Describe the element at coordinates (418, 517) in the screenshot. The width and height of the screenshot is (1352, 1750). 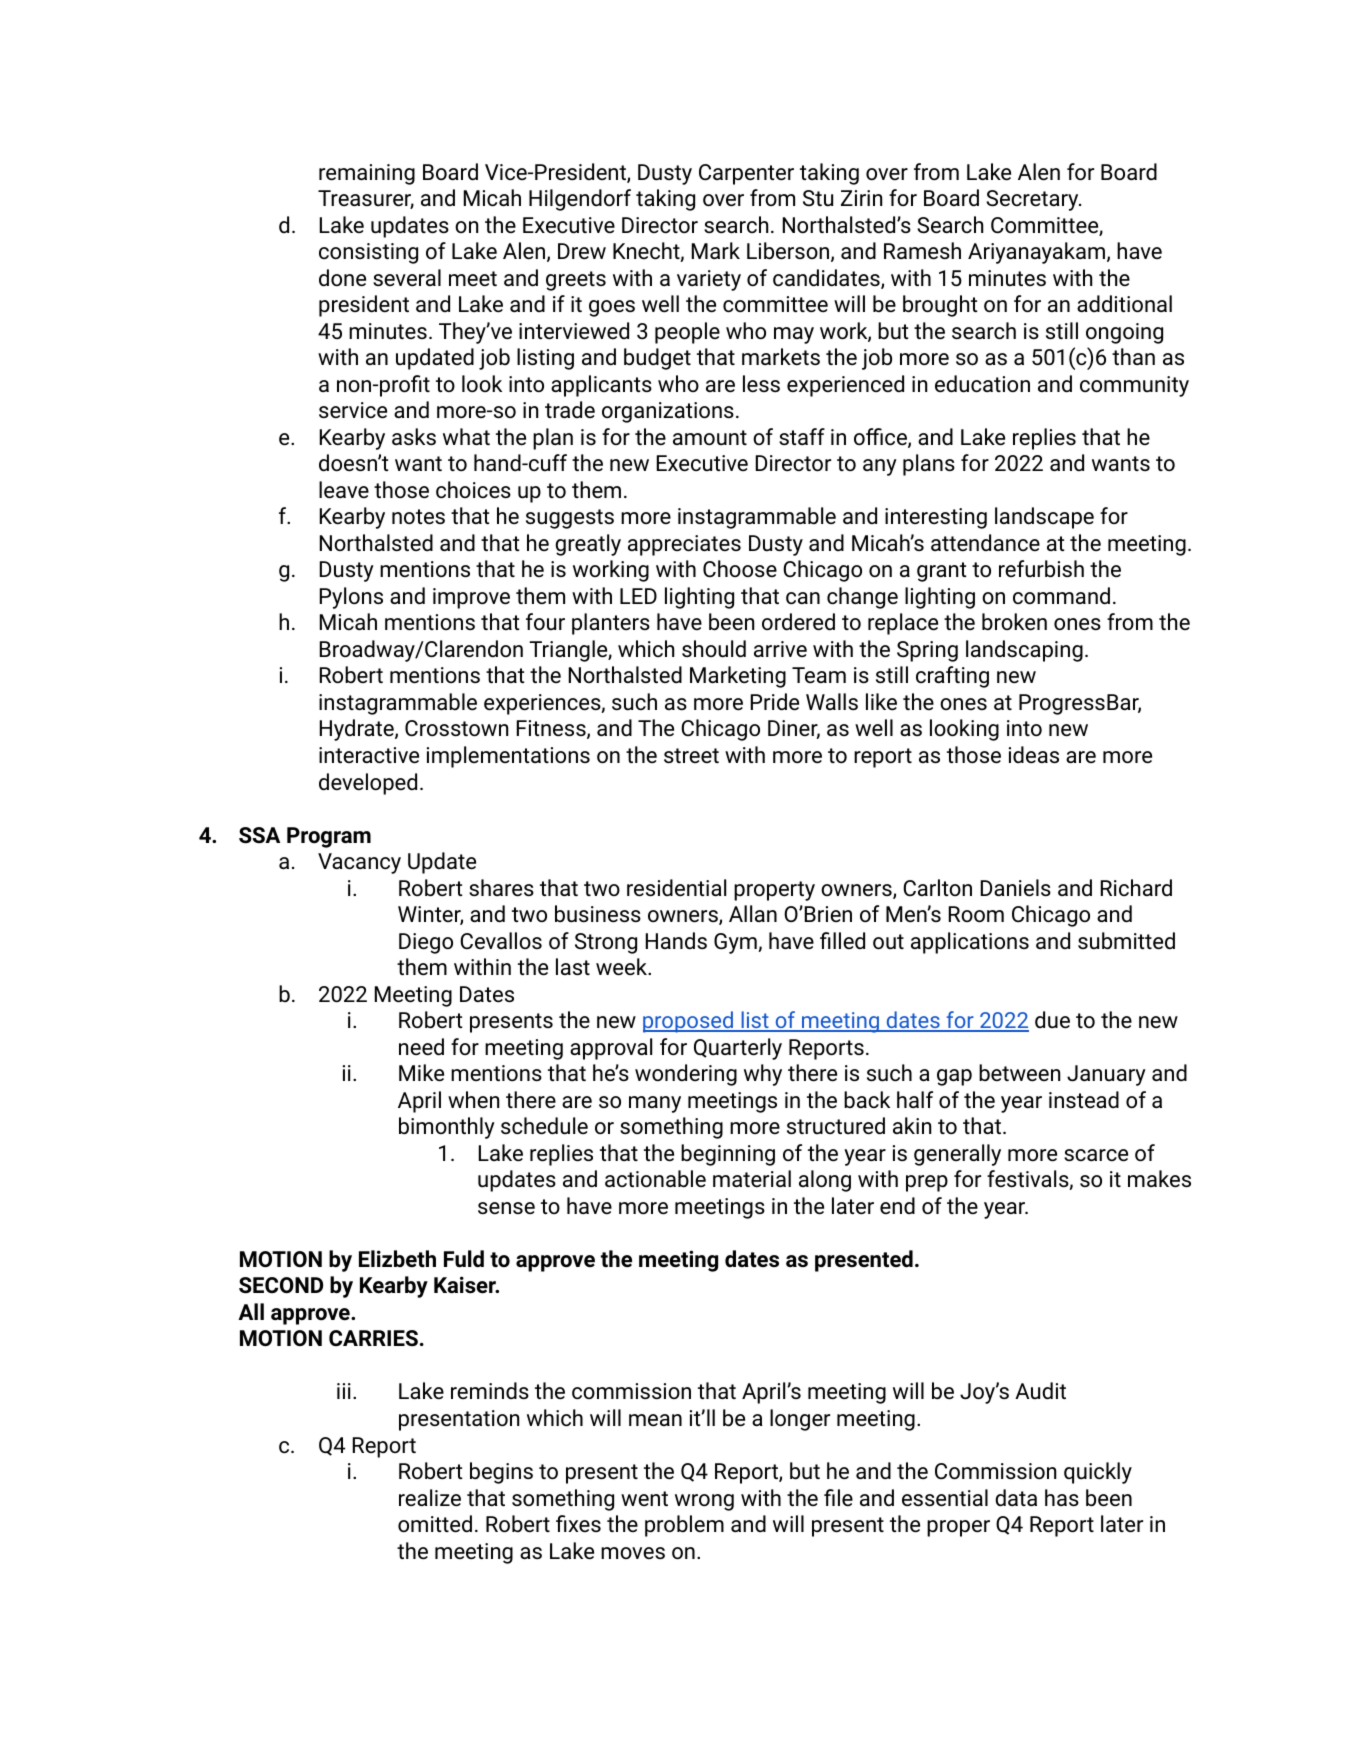
I see `notes` at that location.
